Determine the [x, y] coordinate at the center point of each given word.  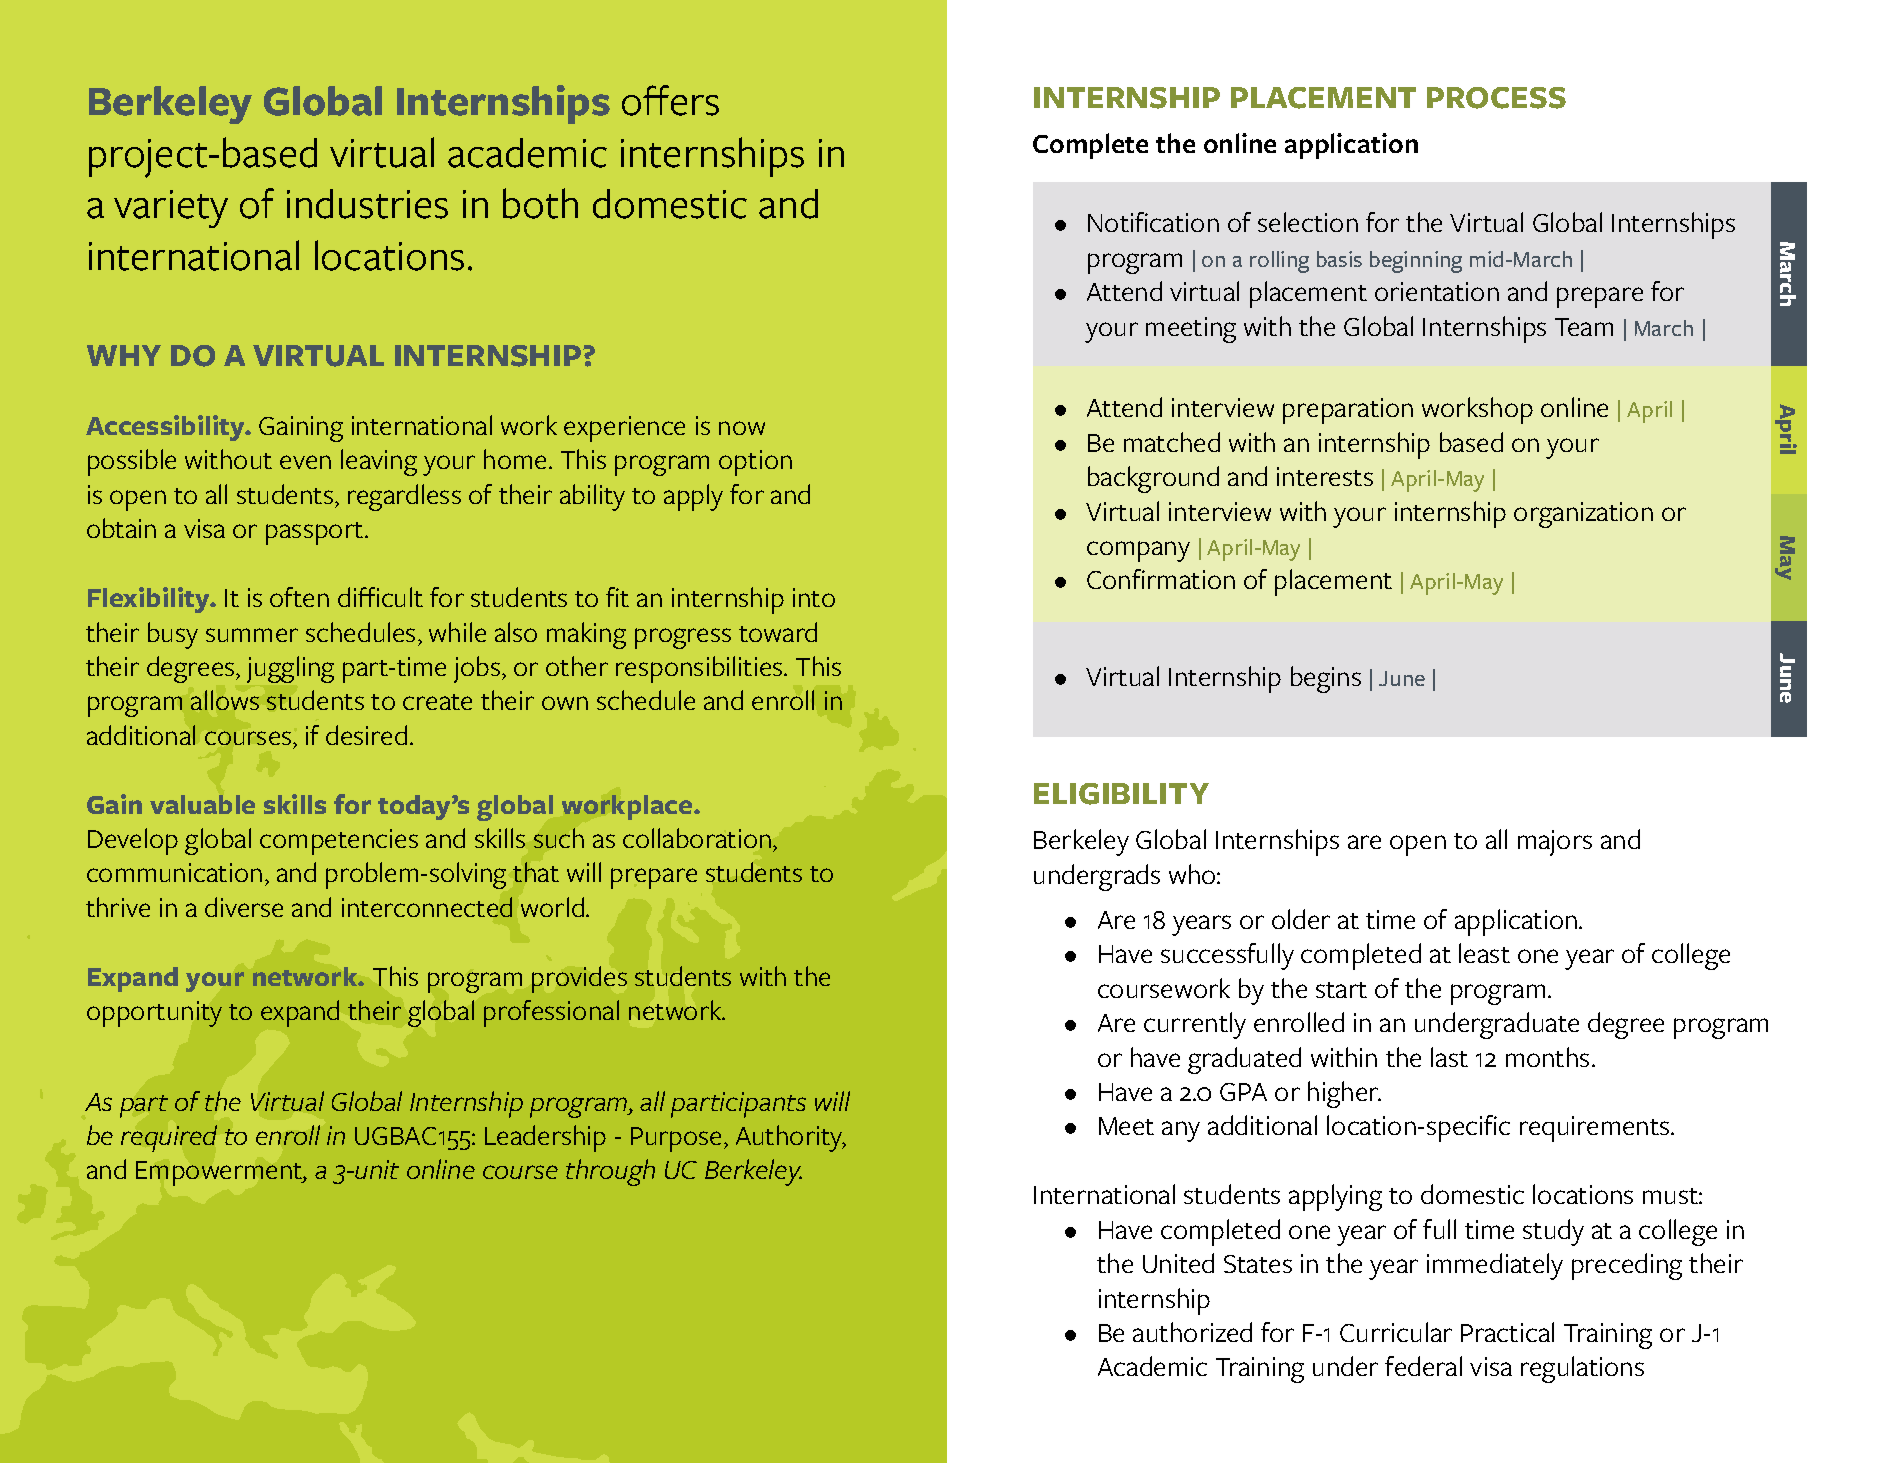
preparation [1348, 411]
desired [366, 735]
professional [551, 1013]
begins [1326, 679]
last [1449, 1057]
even [305, 462]
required [169, 1138]
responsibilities [700, 669]
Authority [790, 1138]
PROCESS [1496, 98]
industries [367, 204]
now [742, 428]
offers [670, 100]
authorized [1192, 1332]
